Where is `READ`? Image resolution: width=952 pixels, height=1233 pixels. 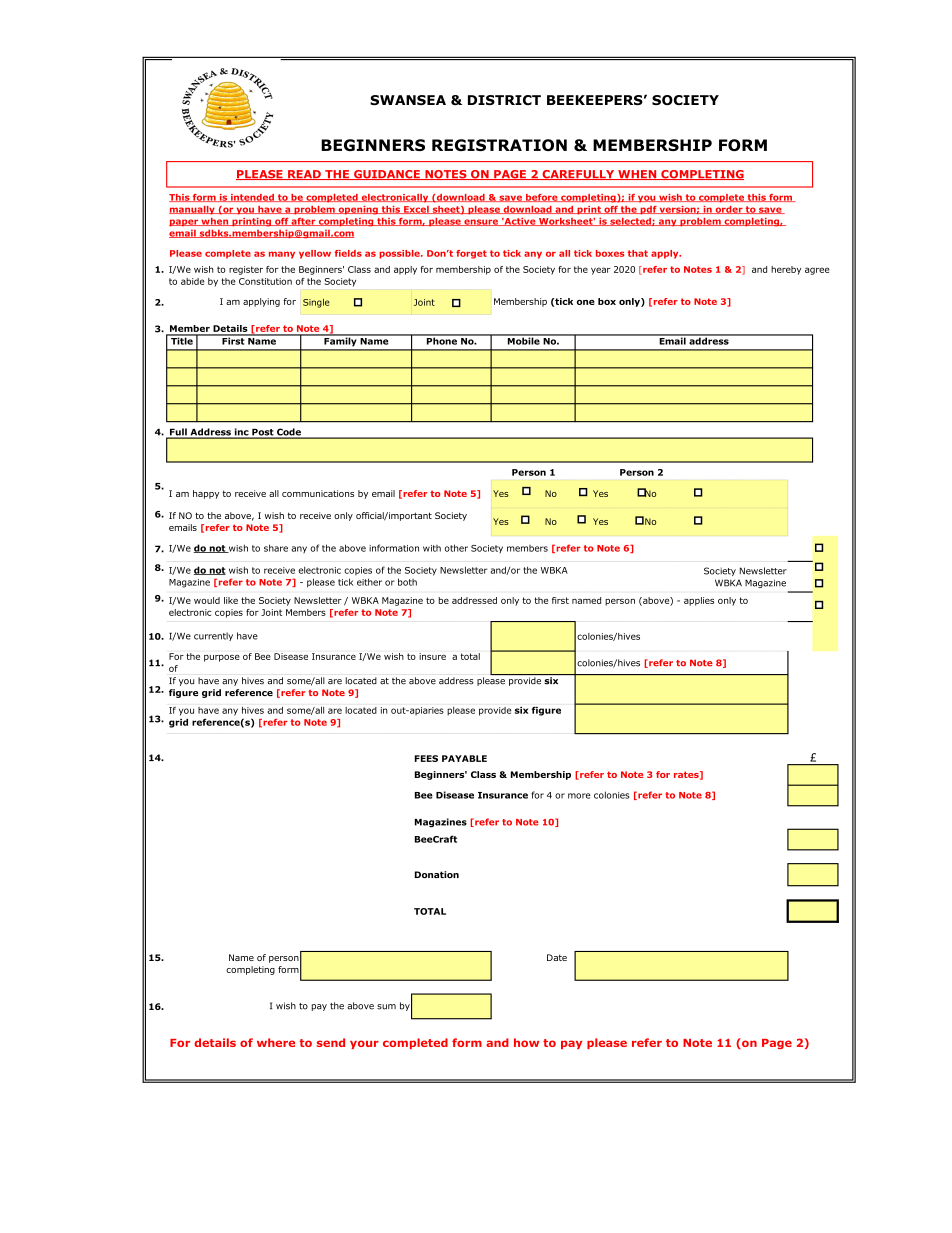
READ is located at coordinates (304, 175).
